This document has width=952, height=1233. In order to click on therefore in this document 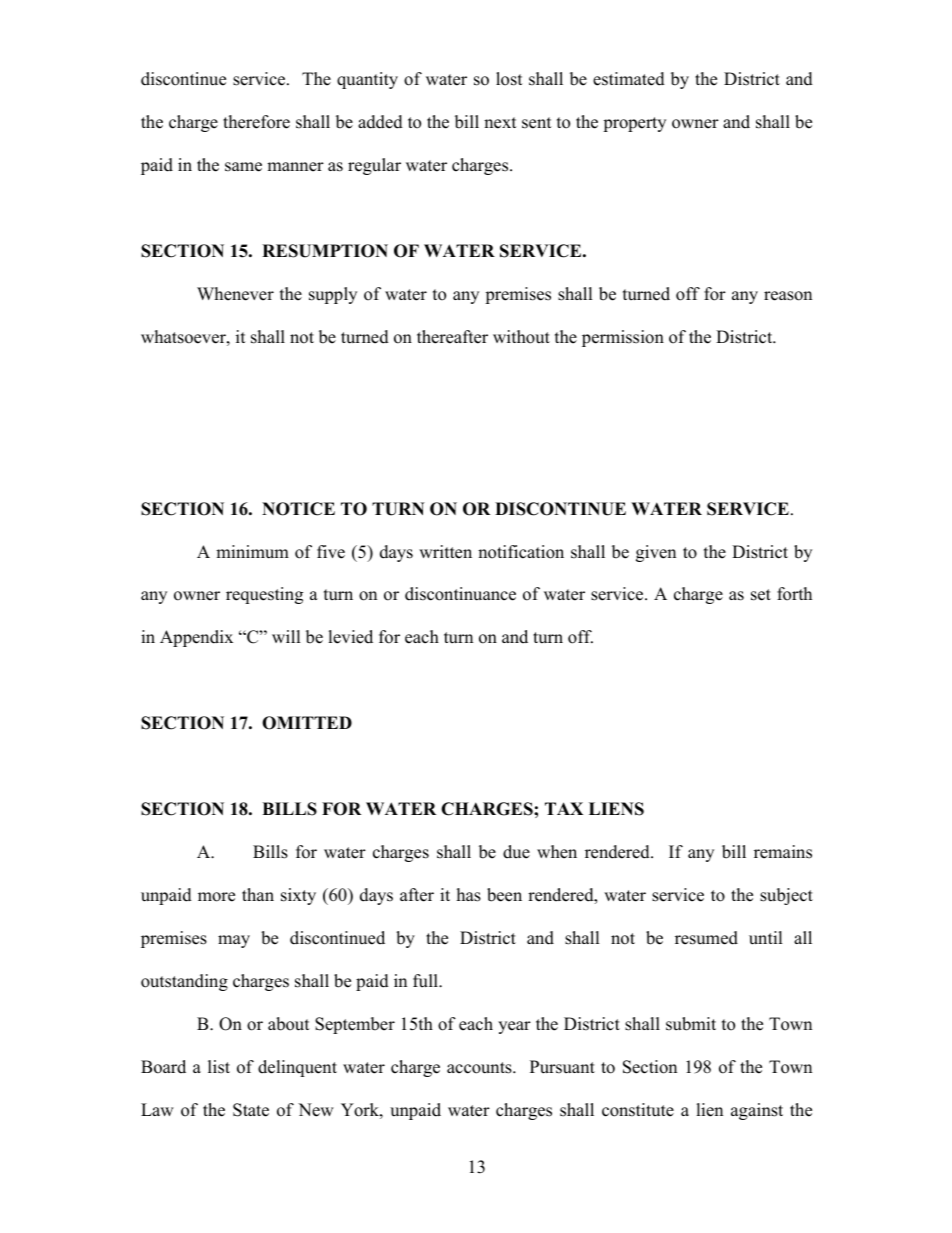, I will do `click(256, 122)`.
